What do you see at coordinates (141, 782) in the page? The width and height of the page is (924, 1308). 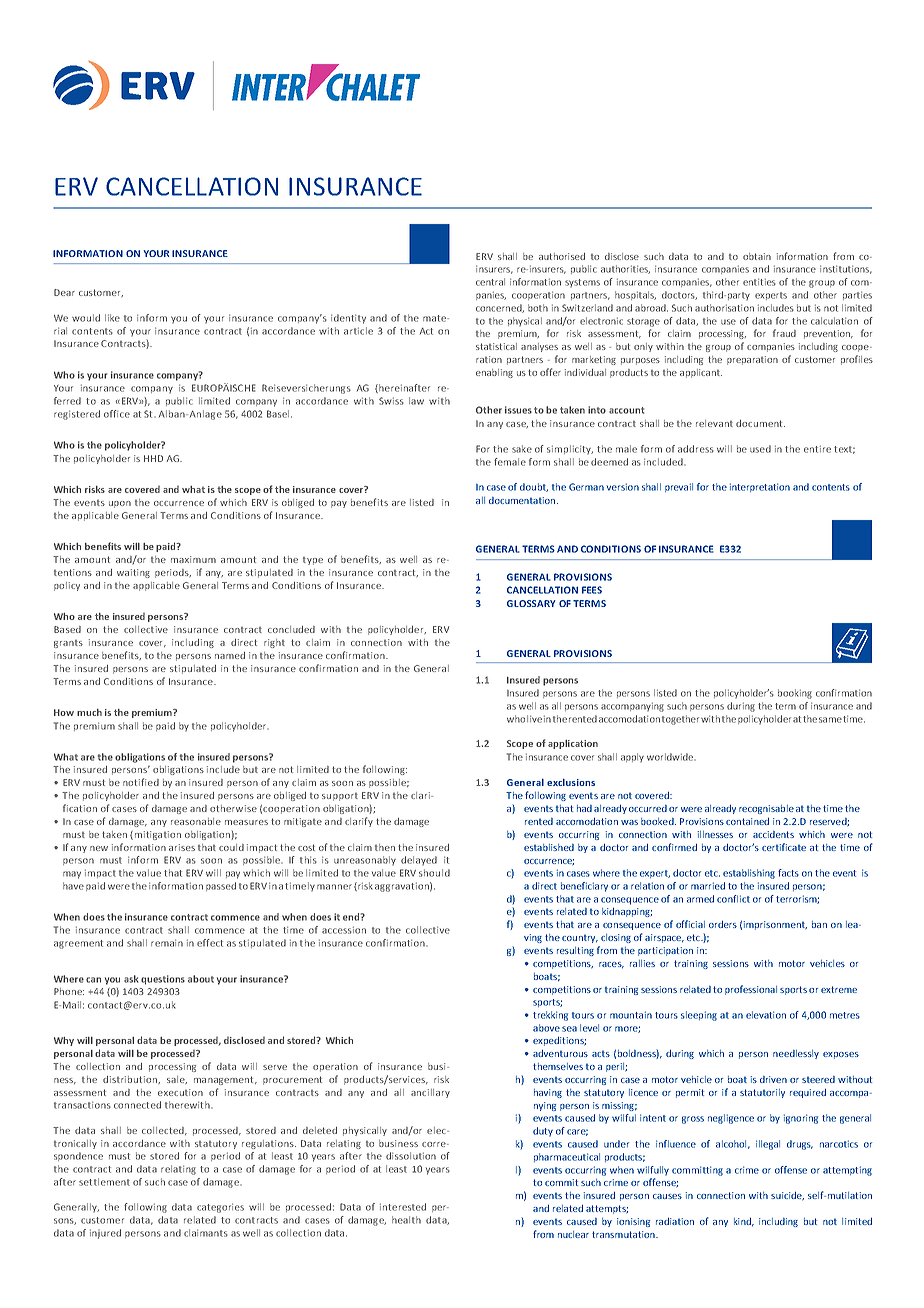 I see `notified` at bounding box center [141, 782].
